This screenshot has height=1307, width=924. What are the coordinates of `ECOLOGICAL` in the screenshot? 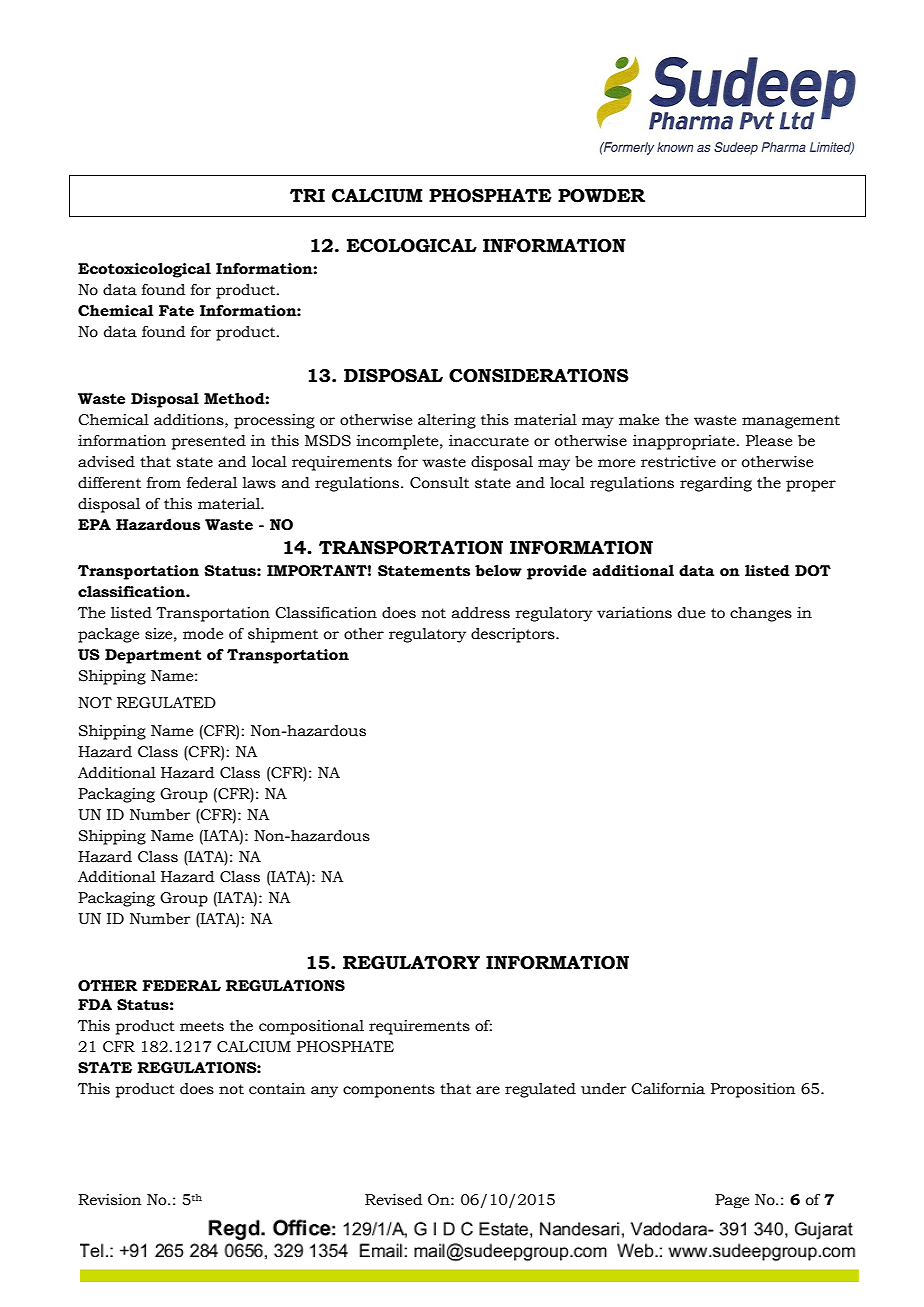 It's located at (412, 246).
